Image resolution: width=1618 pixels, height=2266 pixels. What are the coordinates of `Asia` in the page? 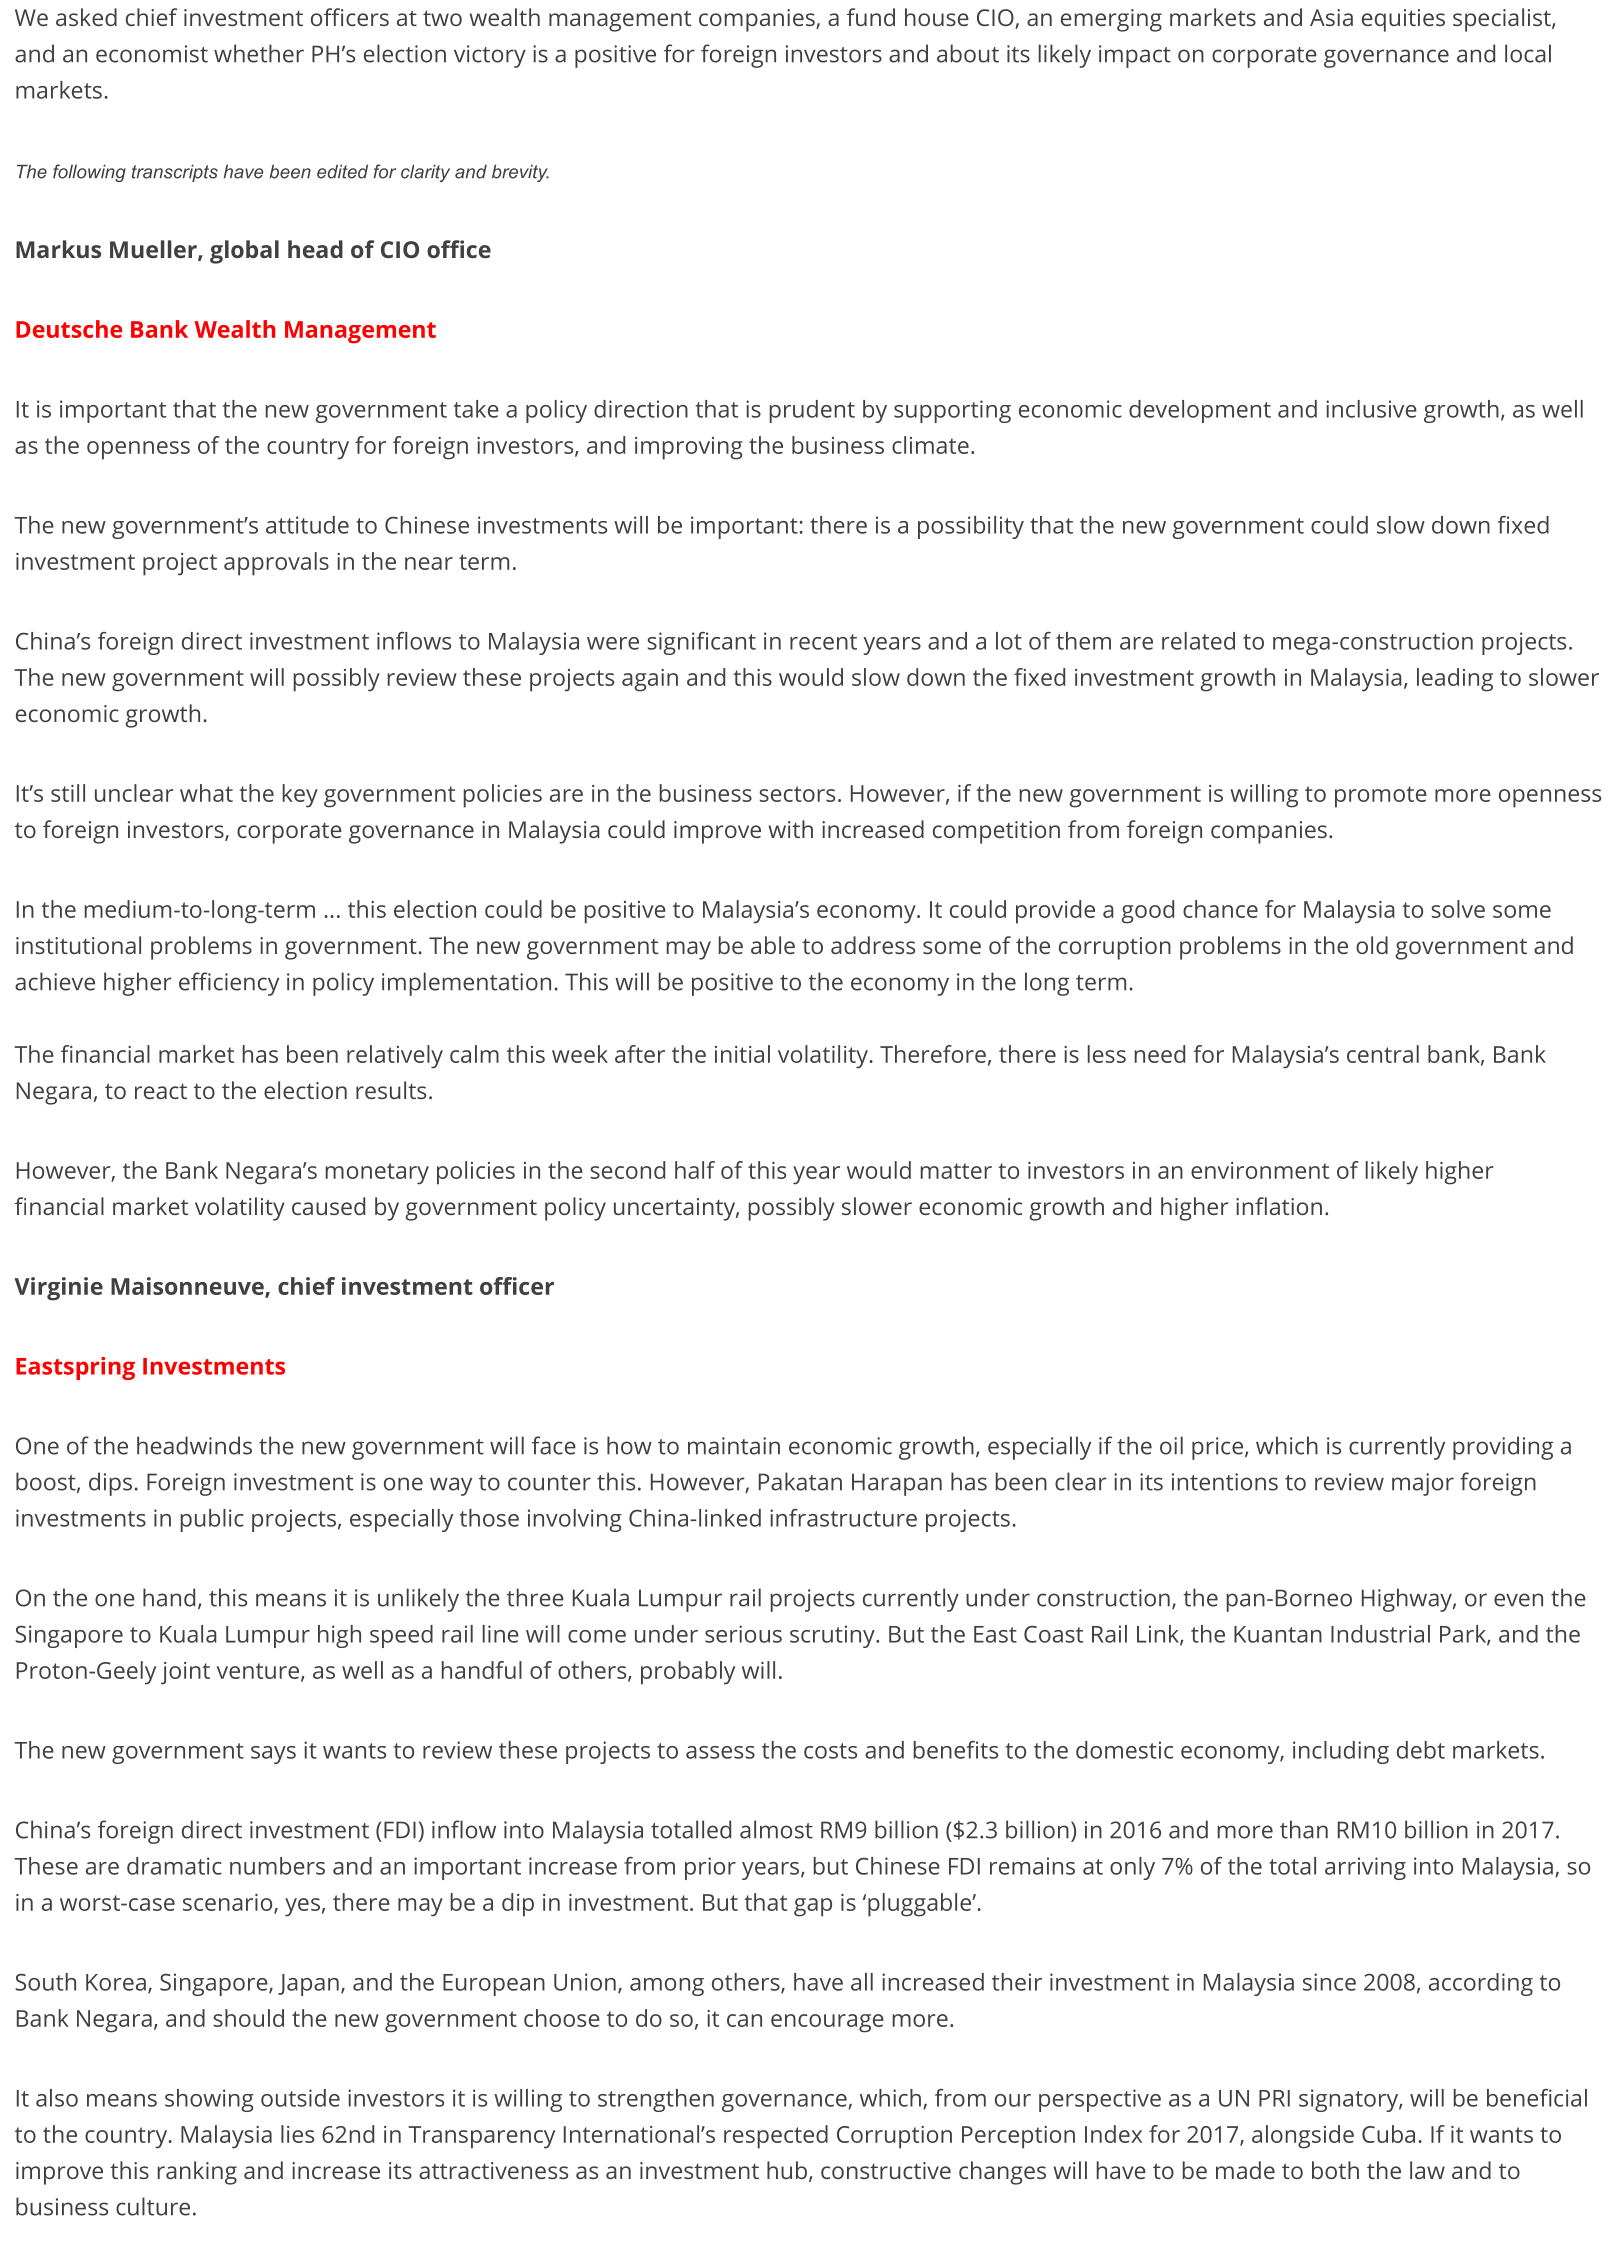 It's located at (1331, 17).
